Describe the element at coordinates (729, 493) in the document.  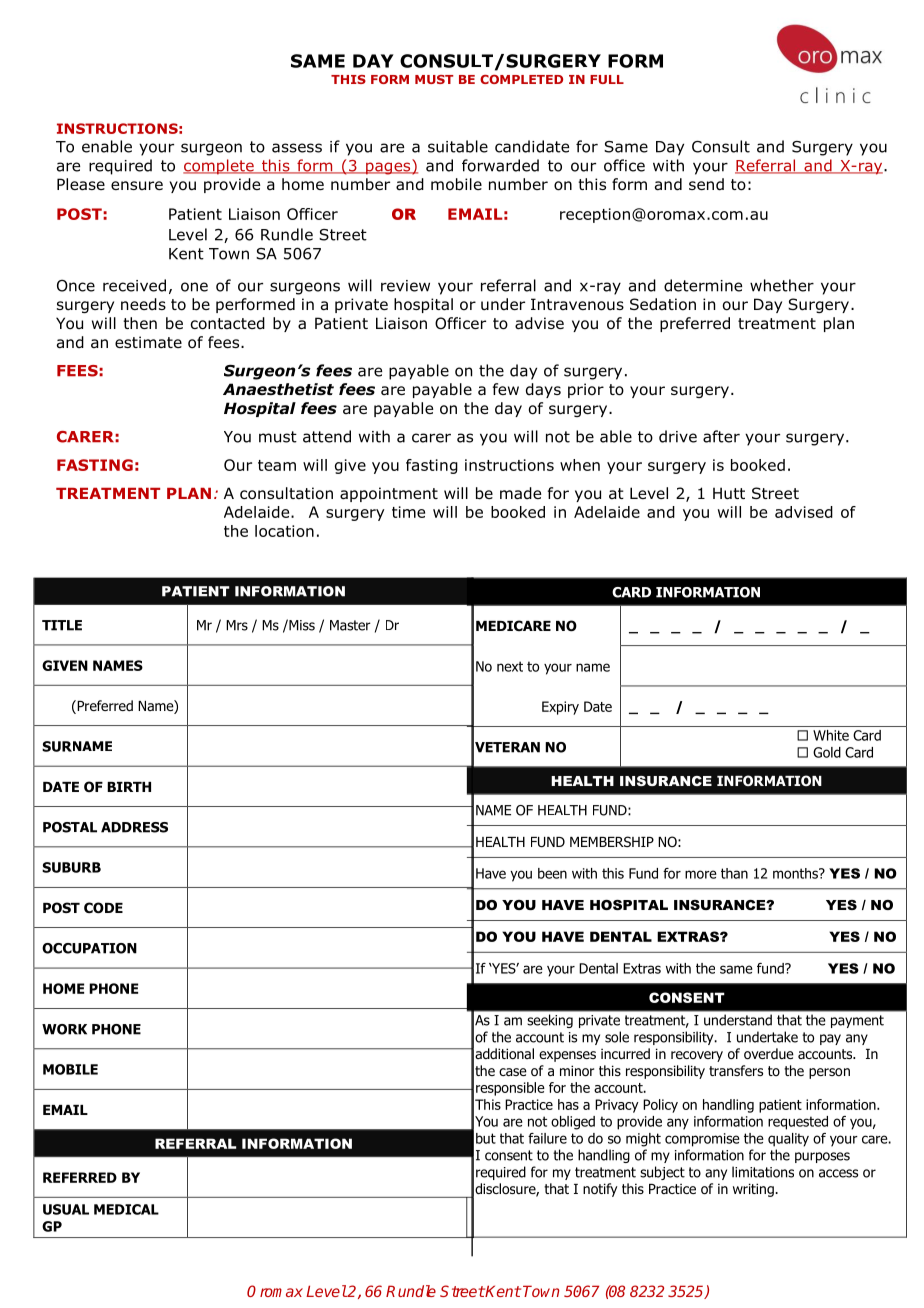
I see `Hutt` at that location.
